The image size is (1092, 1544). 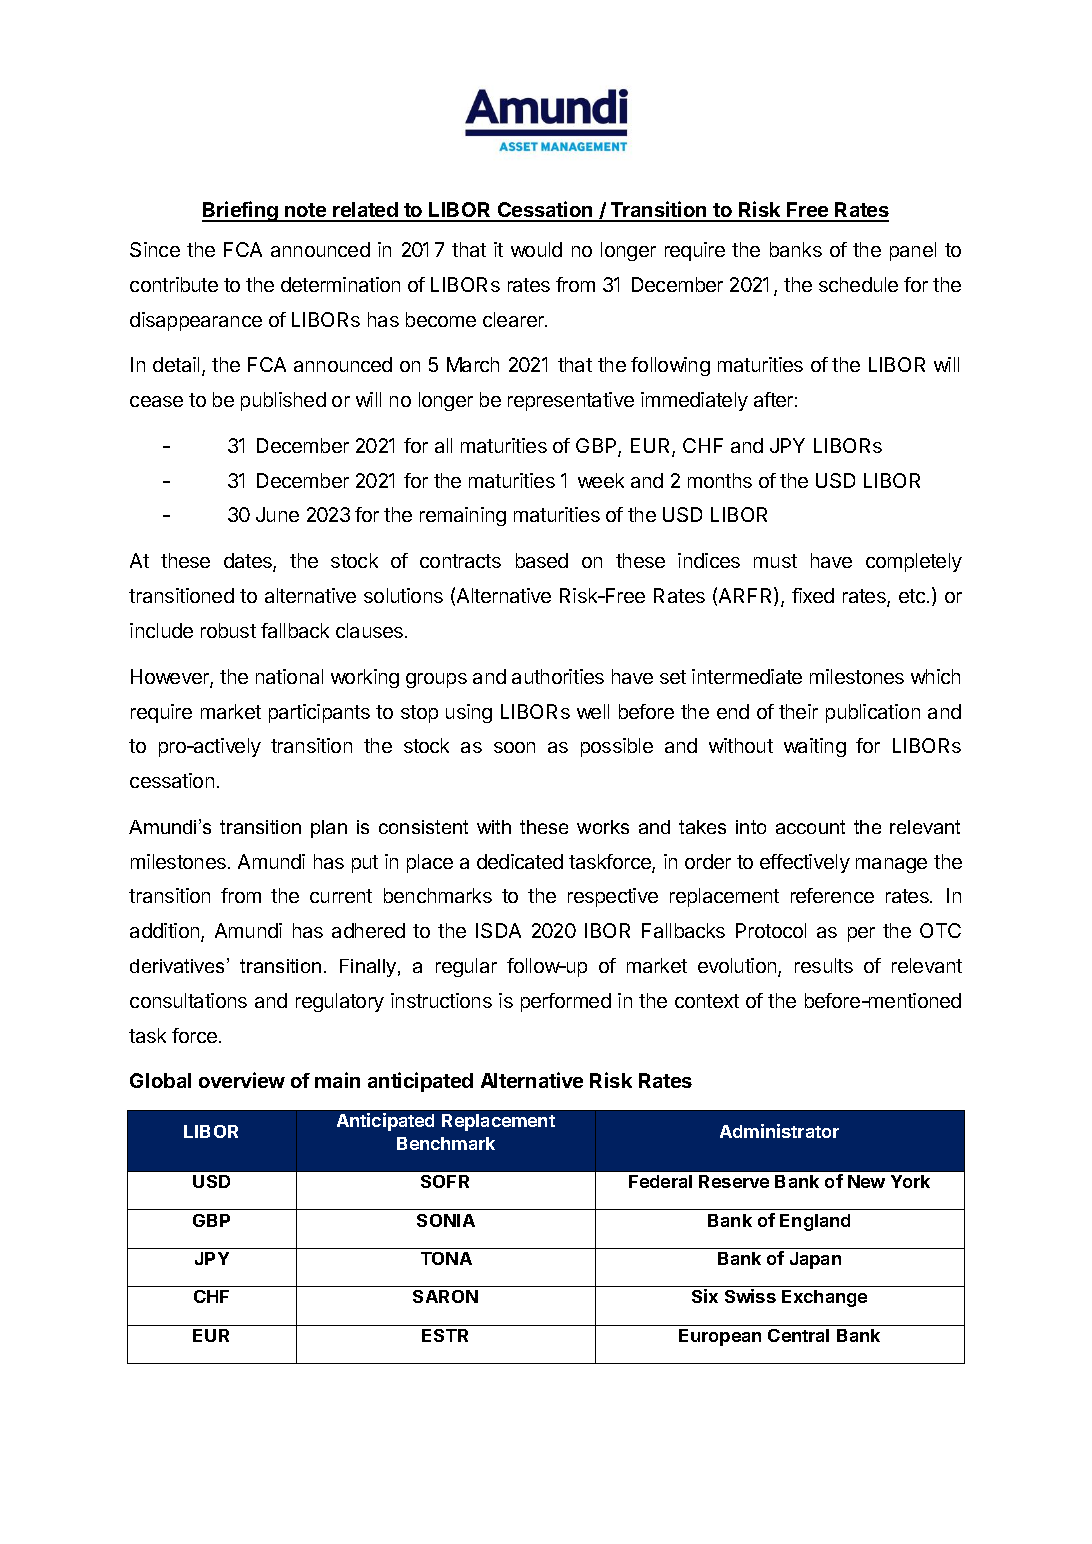 I want to click on results, so click(x=824, y=965).
